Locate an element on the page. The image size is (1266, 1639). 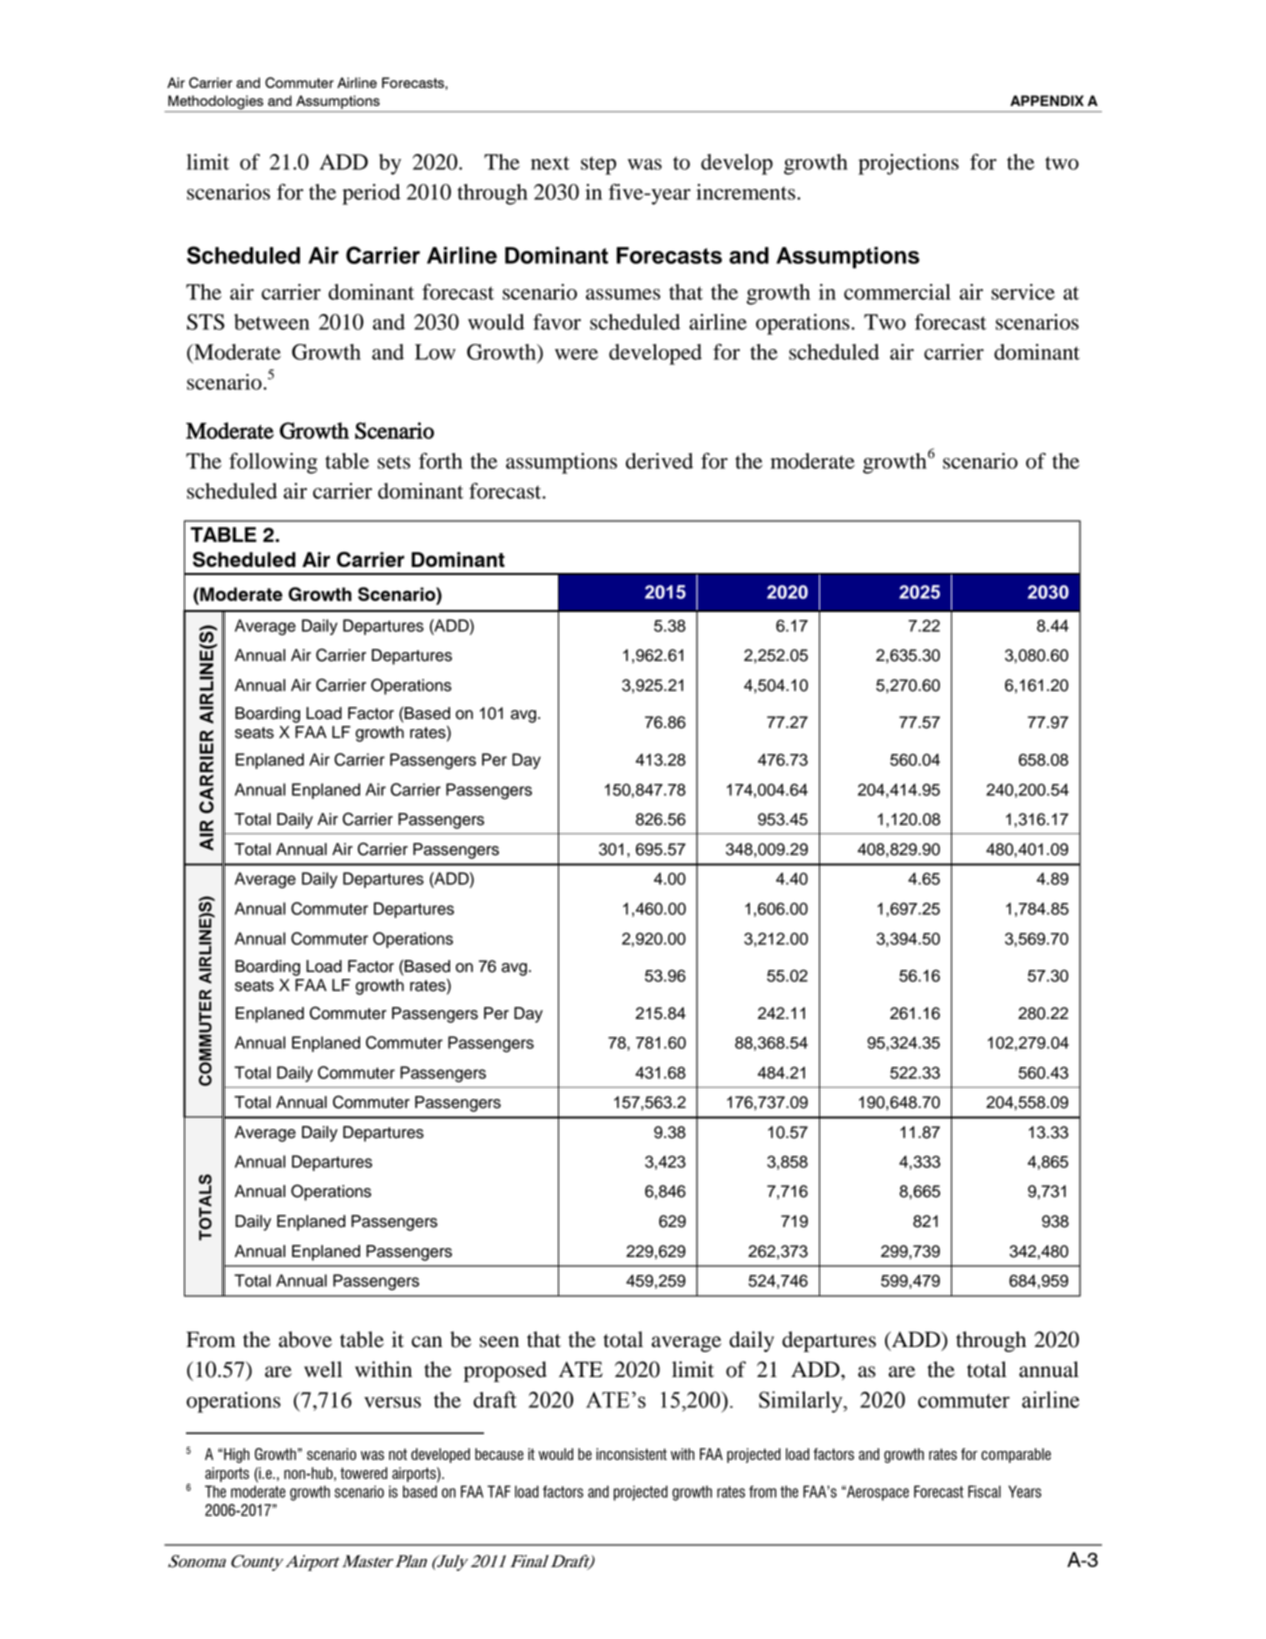
above is located at coordinates (305, 1339).
